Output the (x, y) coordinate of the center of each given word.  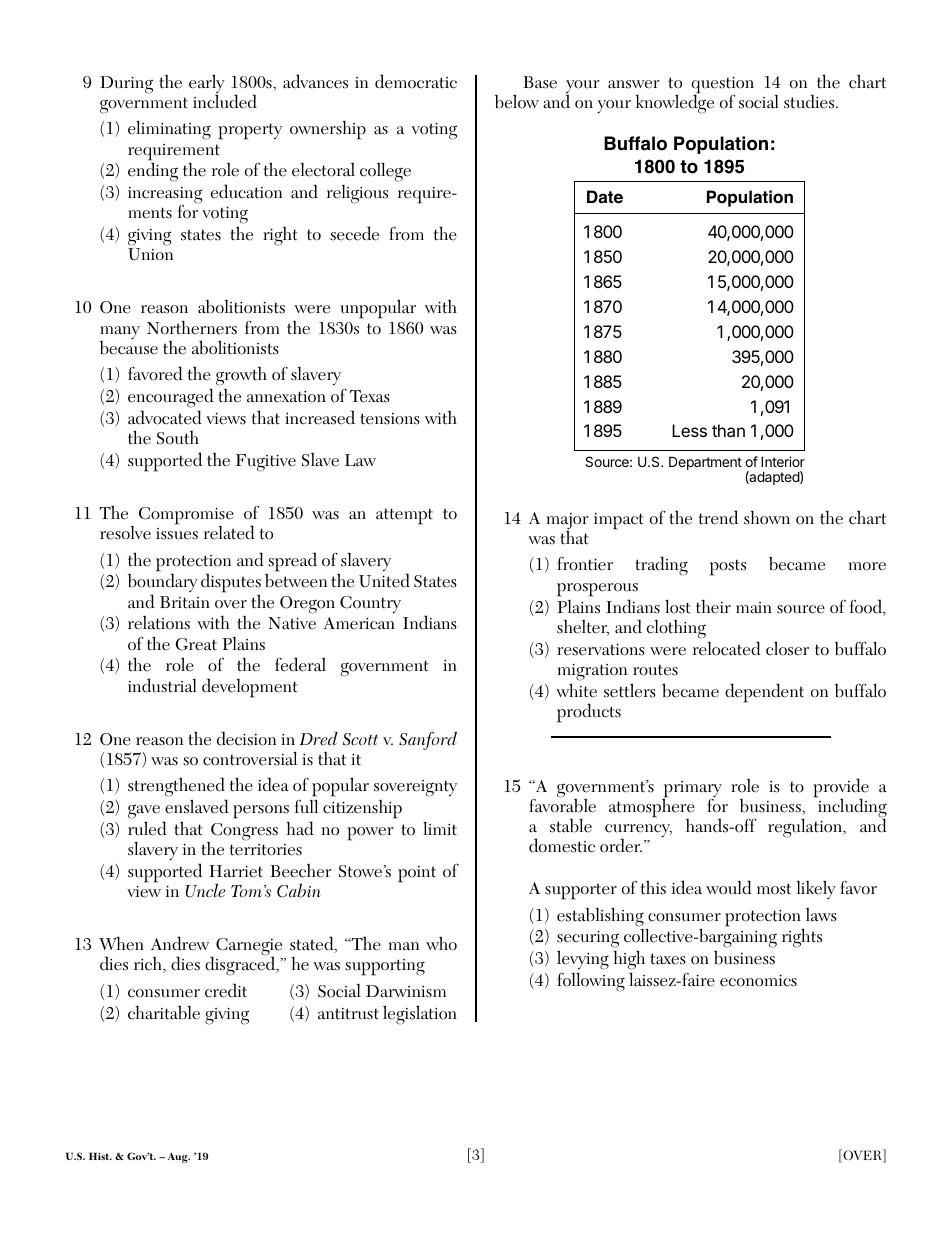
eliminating (169, 130)
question (722, 86)
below (517, 101)
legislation (420, 1015)
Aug (179, 1157)
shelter (583, 628)
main (754, 608)
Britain (185, 602)
